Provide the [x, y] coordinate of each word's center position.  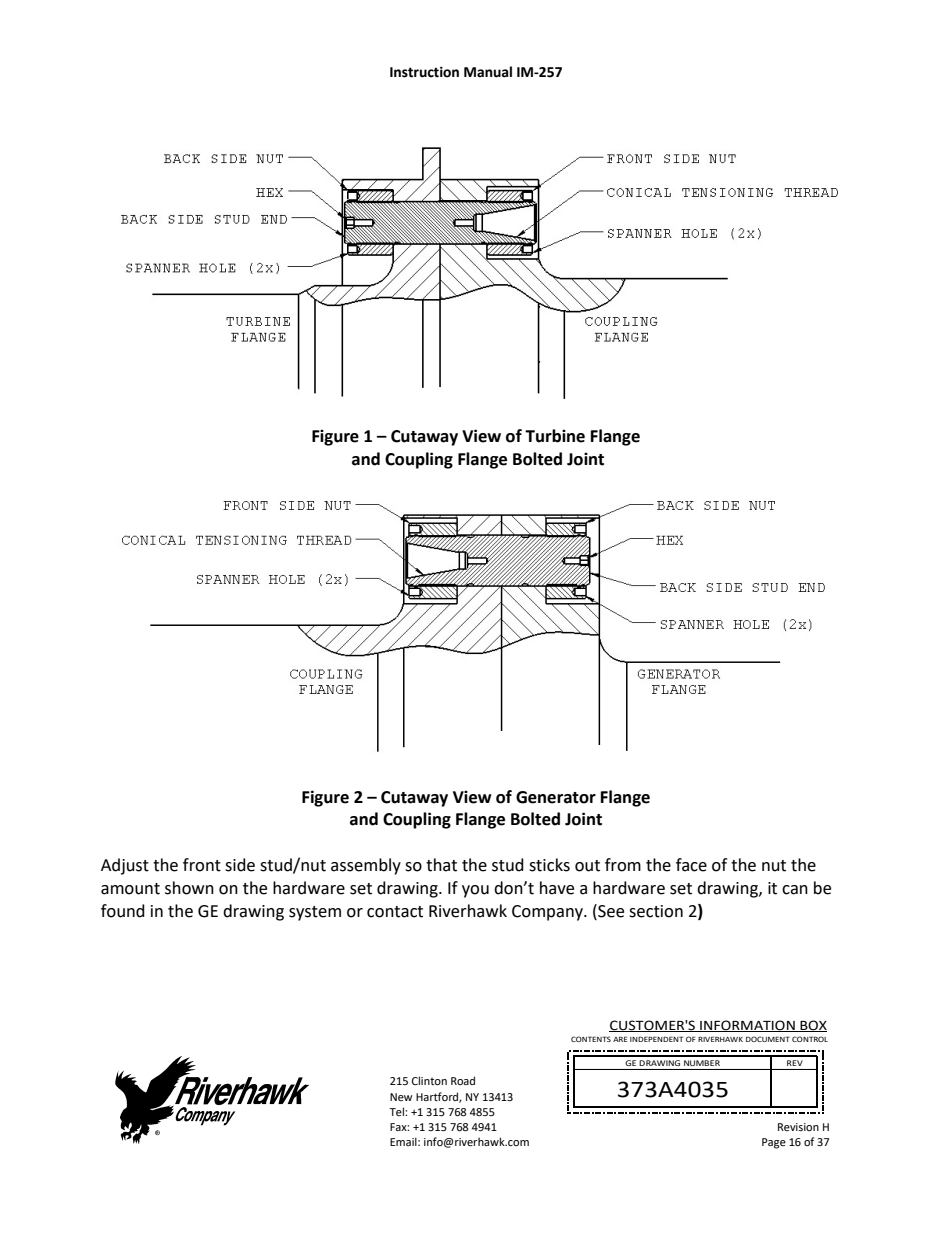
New [401, 1097]
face [691, 865]
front [202, 865]
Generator [556, 797]
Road [463, 1080]
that [441, 865]
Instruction [424, 72]
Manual [488, 72]
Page [774, 1143]
